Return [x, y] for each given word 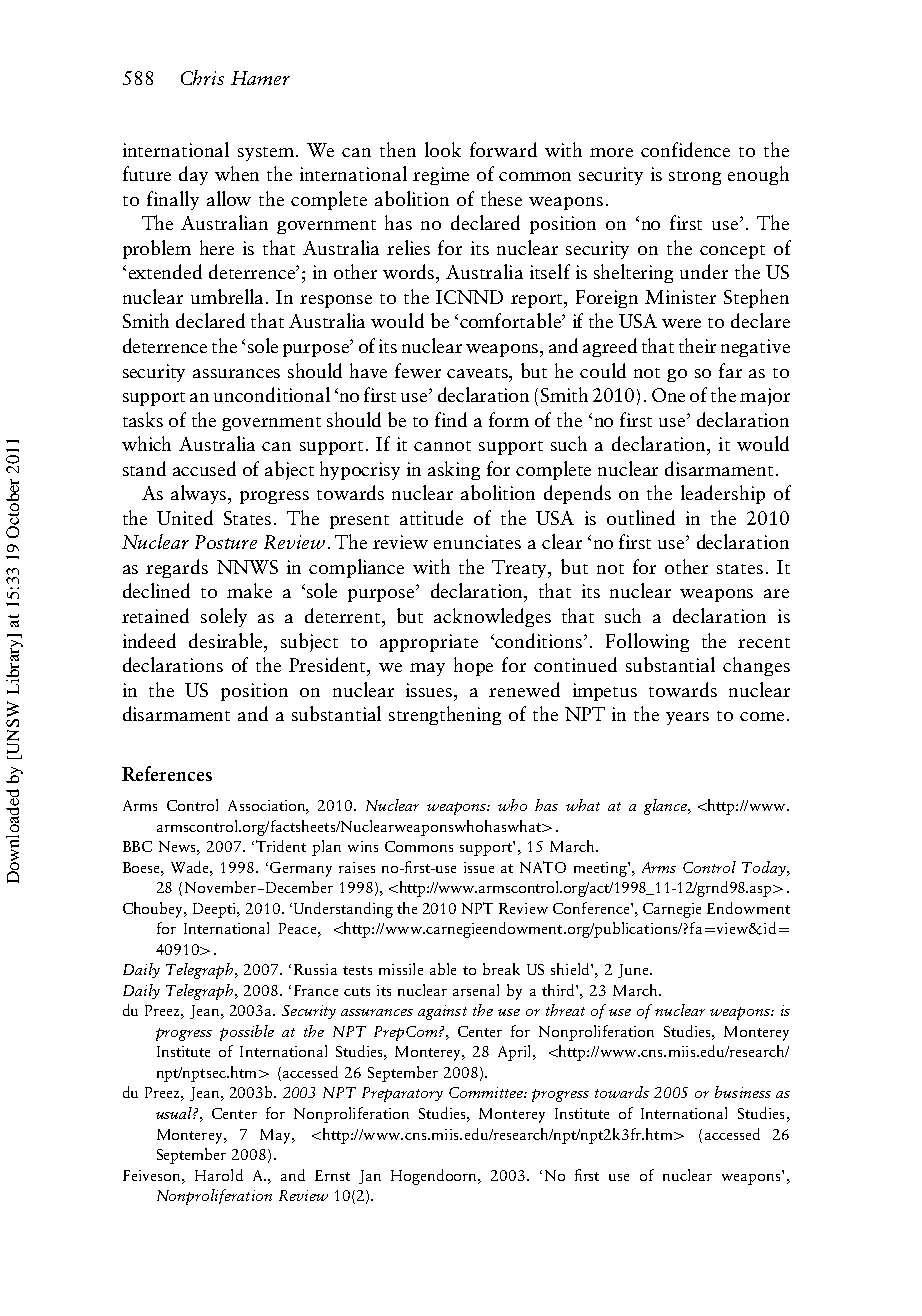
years [687, 718]
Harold [219, 1175]
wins [363, 846]
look [443, 149]
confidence [685, 149]
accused [204, 468]
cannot [442, 446]
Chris [202, 77]
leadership [723, 494]
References [167, 773]
